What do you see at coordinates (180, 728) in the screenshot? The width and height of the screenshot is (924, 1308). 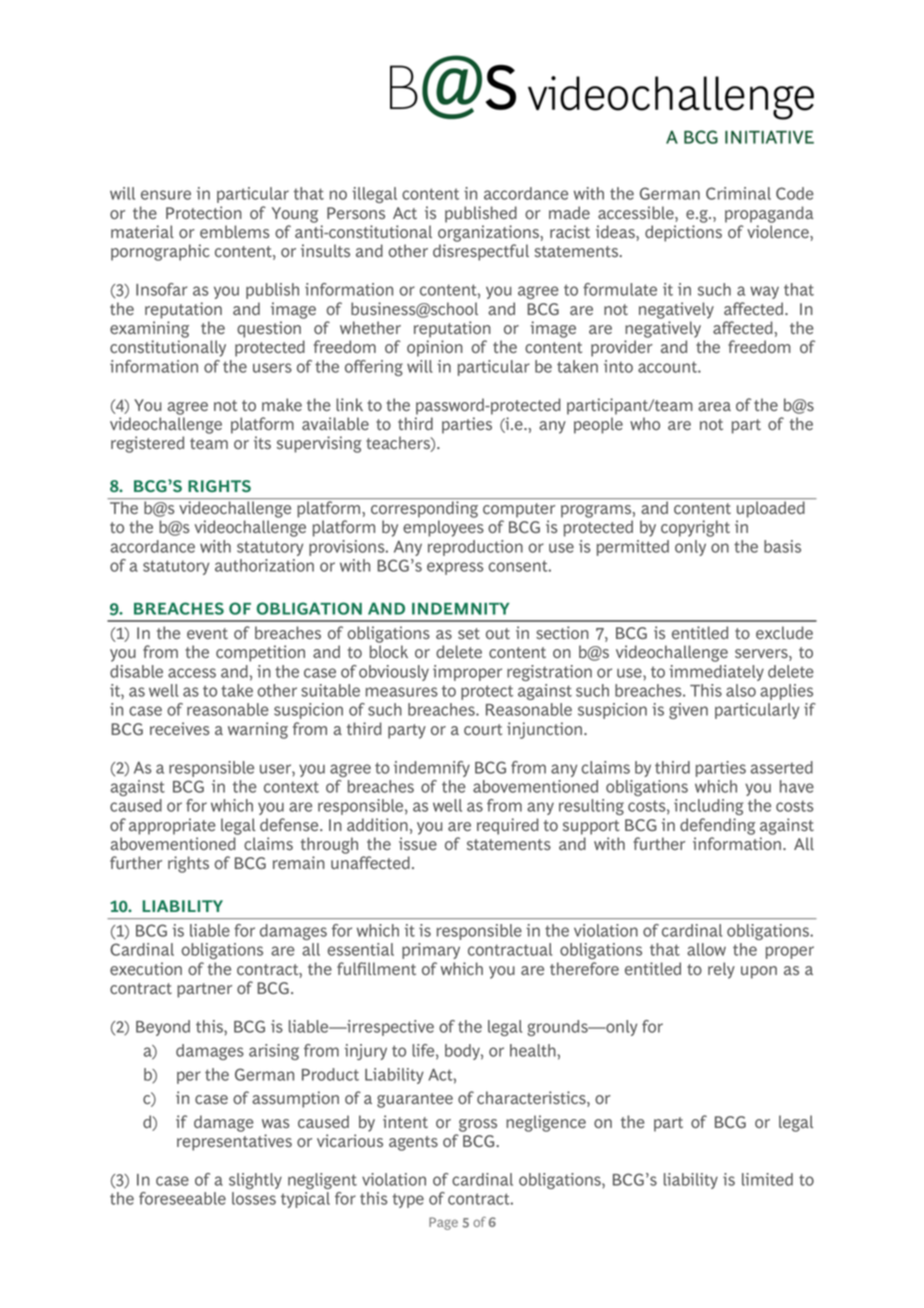 I see `receives` at bounding box center [180, 728].
